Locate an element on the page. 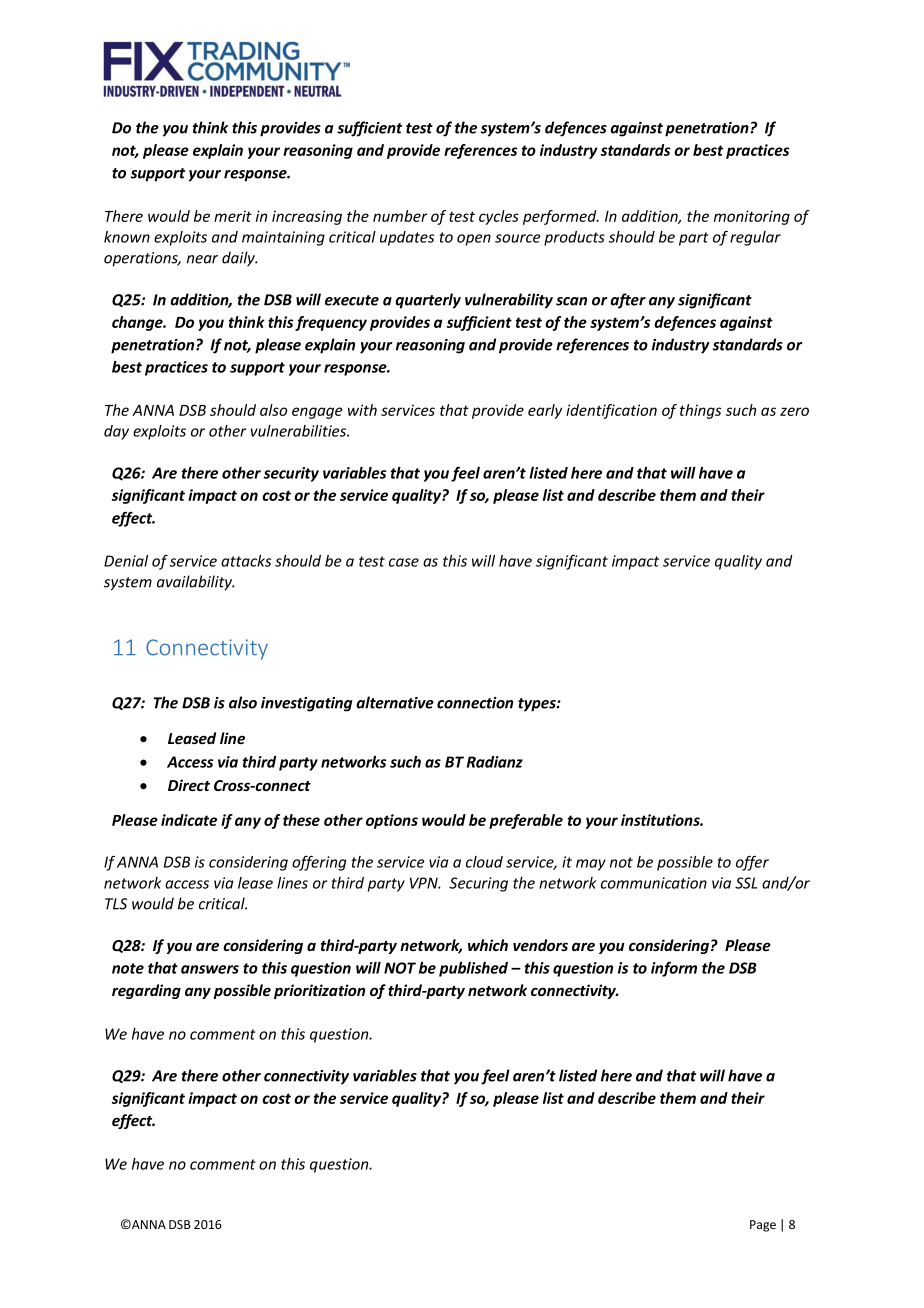 The height and width of the document is (1308, 924). Page is located at coordinates (763, 1226).
